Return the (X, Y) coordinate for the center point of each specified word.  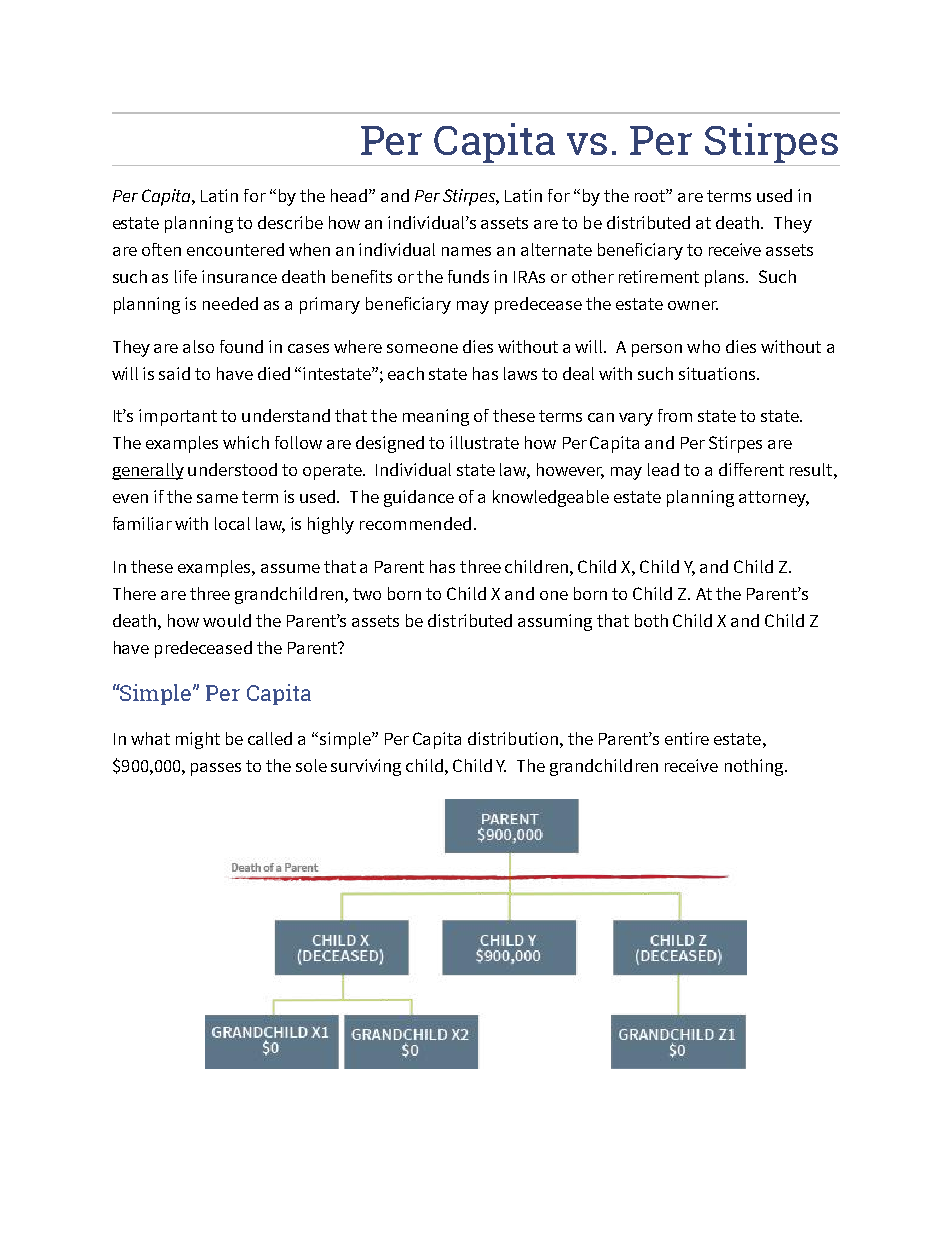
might (198, 740)
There (134, 593)
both (651, 620)
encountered (235, 249)
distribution (513, 738)
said (174, 373)
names (466, 251)
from (675, 415)
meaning (436, 417)
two (367, 594)
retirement (659, 276)
